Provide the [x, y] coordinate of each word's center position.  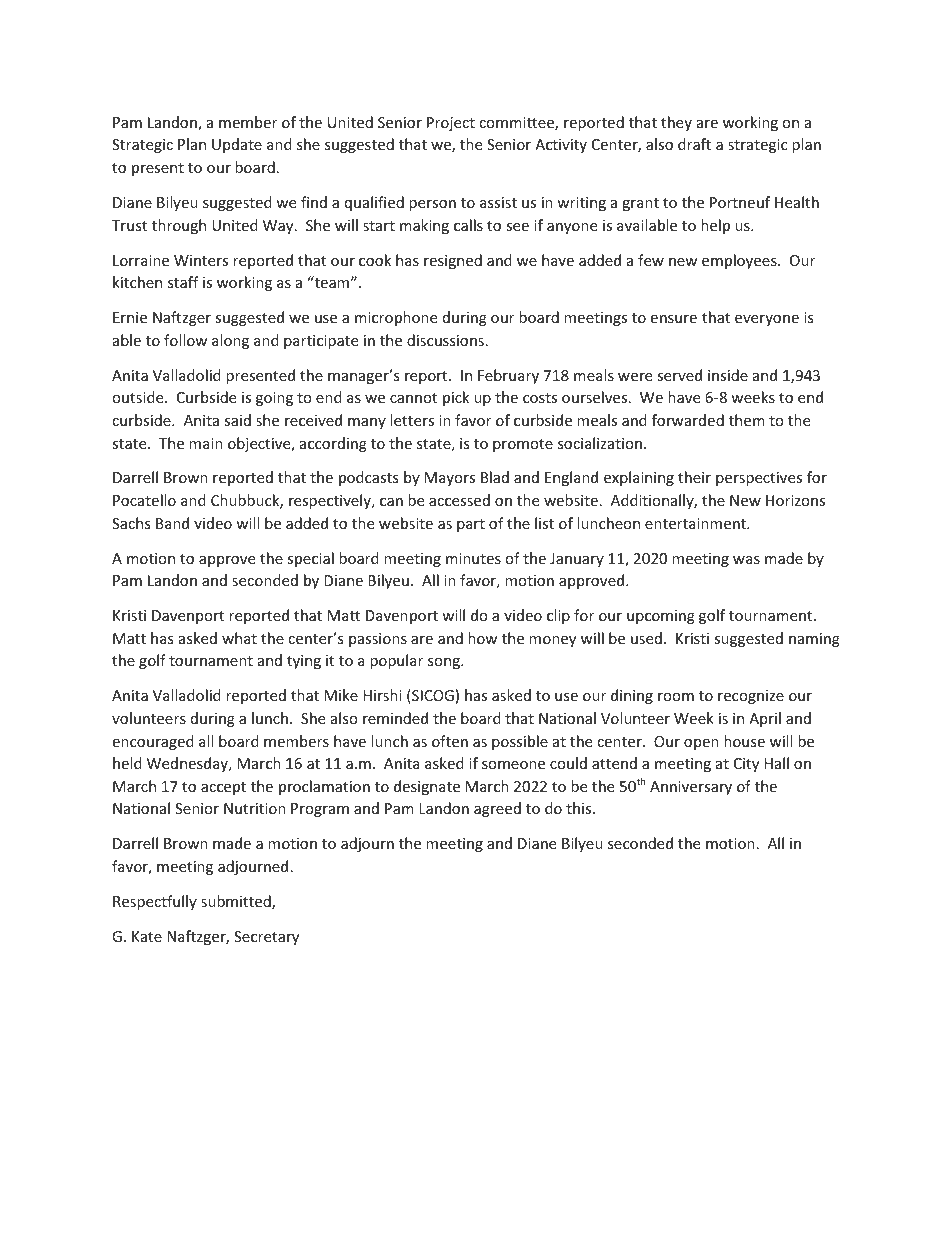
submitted [237, 902]
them [747, 420]
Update [237, 145]
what [239, 638]
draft [694, 144]
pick [456, 398]
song [445, 663]
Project [451, 124]
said [237, 420]
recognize [751, 697]
